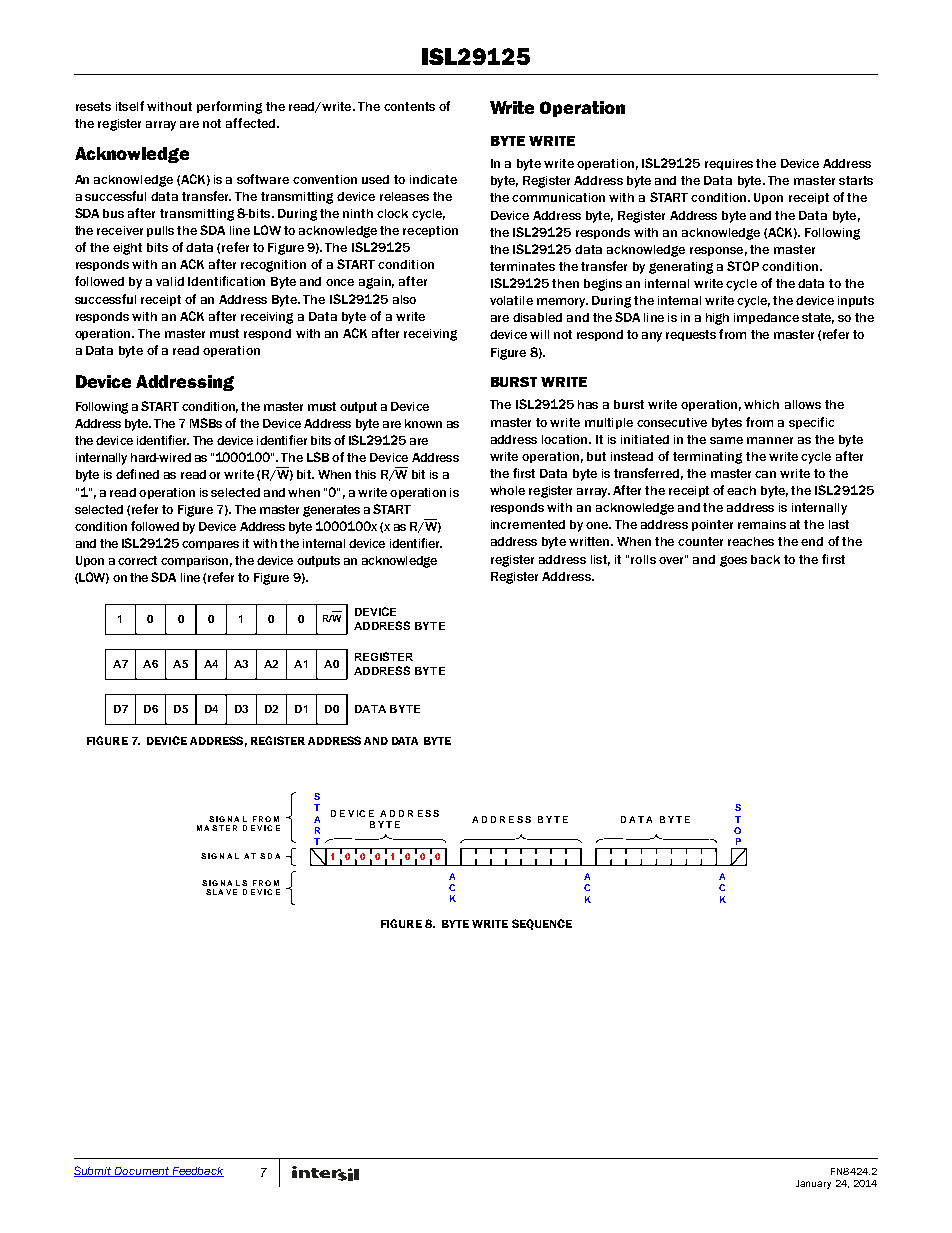  What do you see at coordinates (142, 1172) in the image?
I see `Document` at bounding box center [142, 1172].
